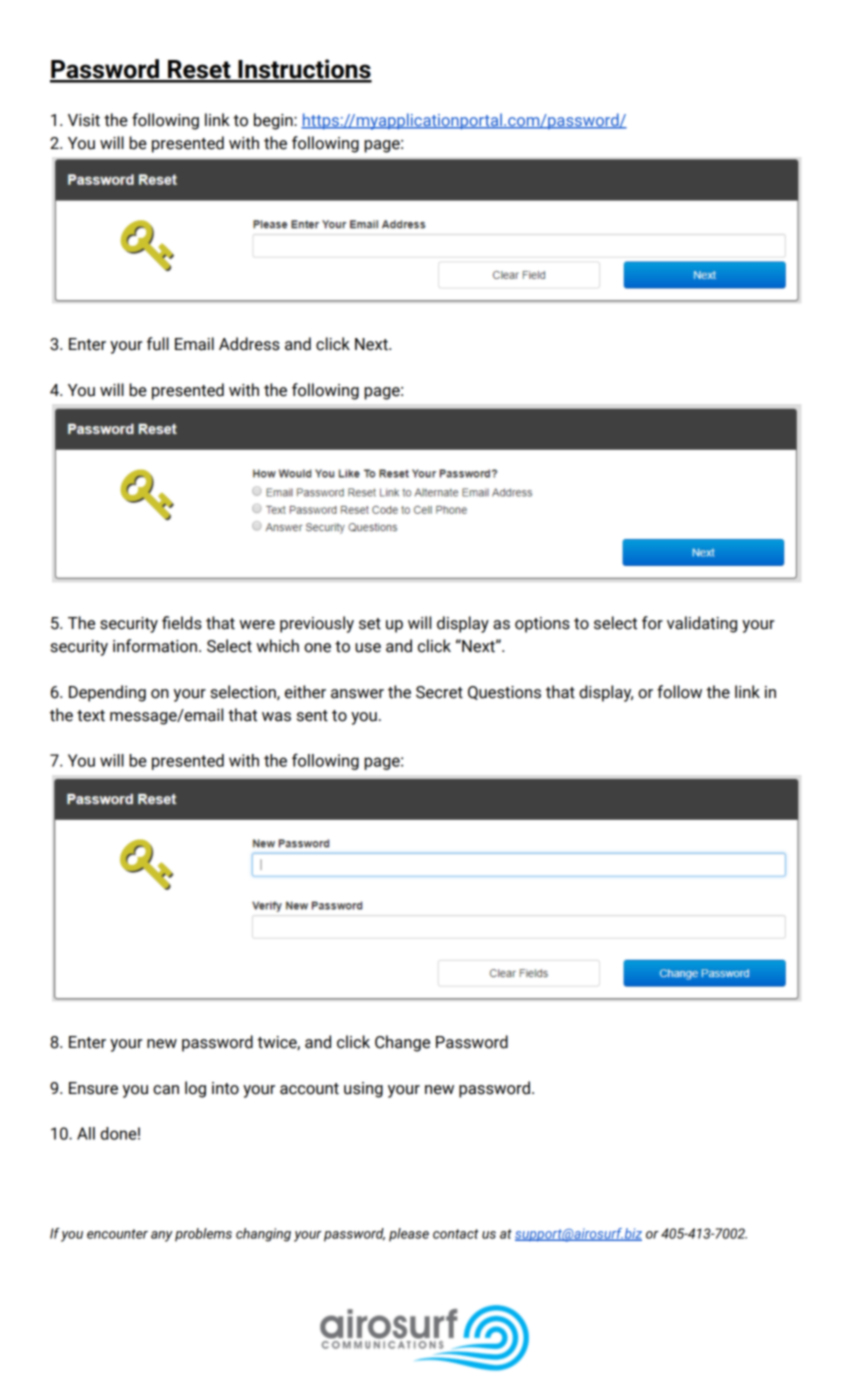  Describe the element at coordinates (155, 646) in the screenshot. I see `information` at that location.
